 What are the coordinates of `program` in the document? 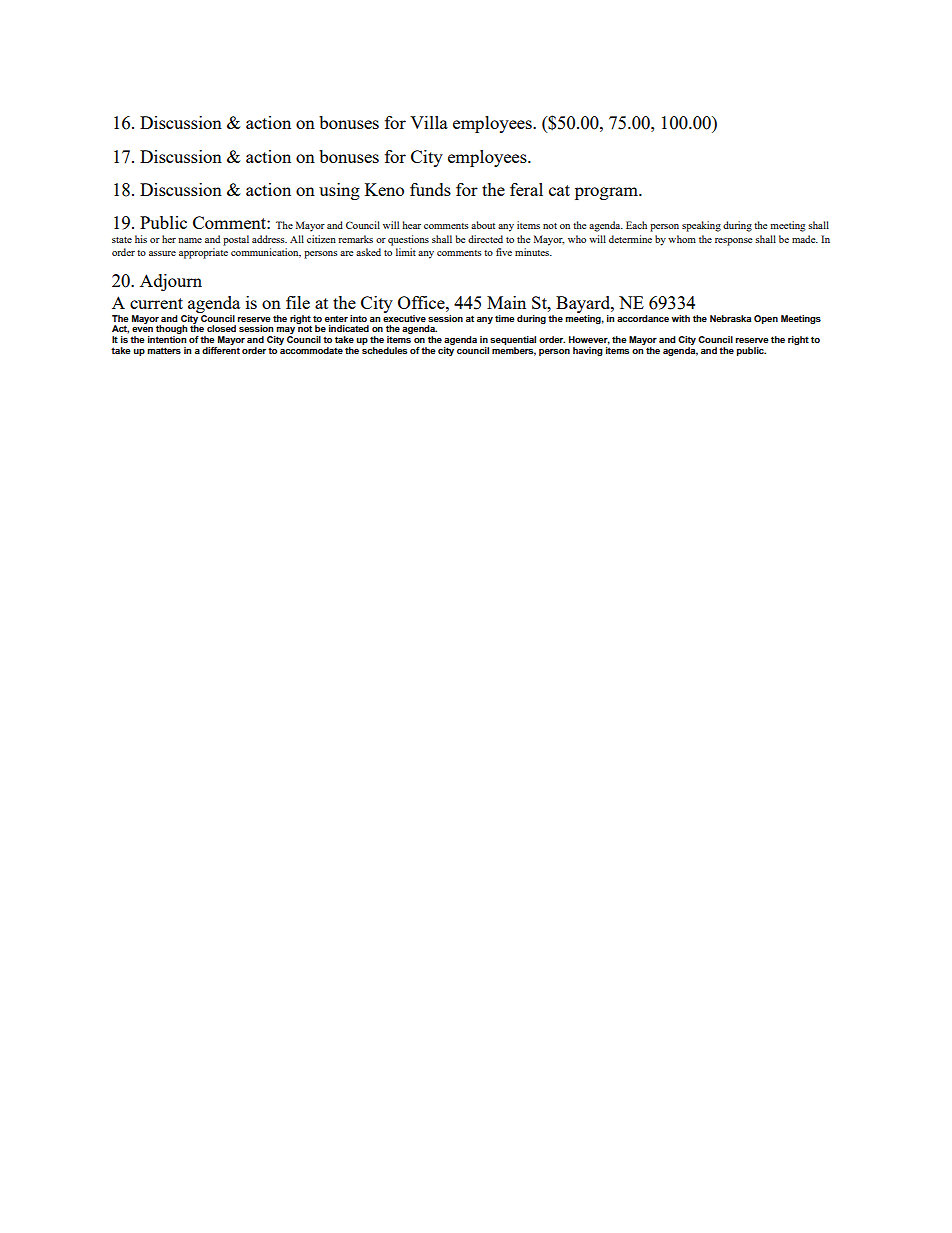 It's located at (607, 193).
